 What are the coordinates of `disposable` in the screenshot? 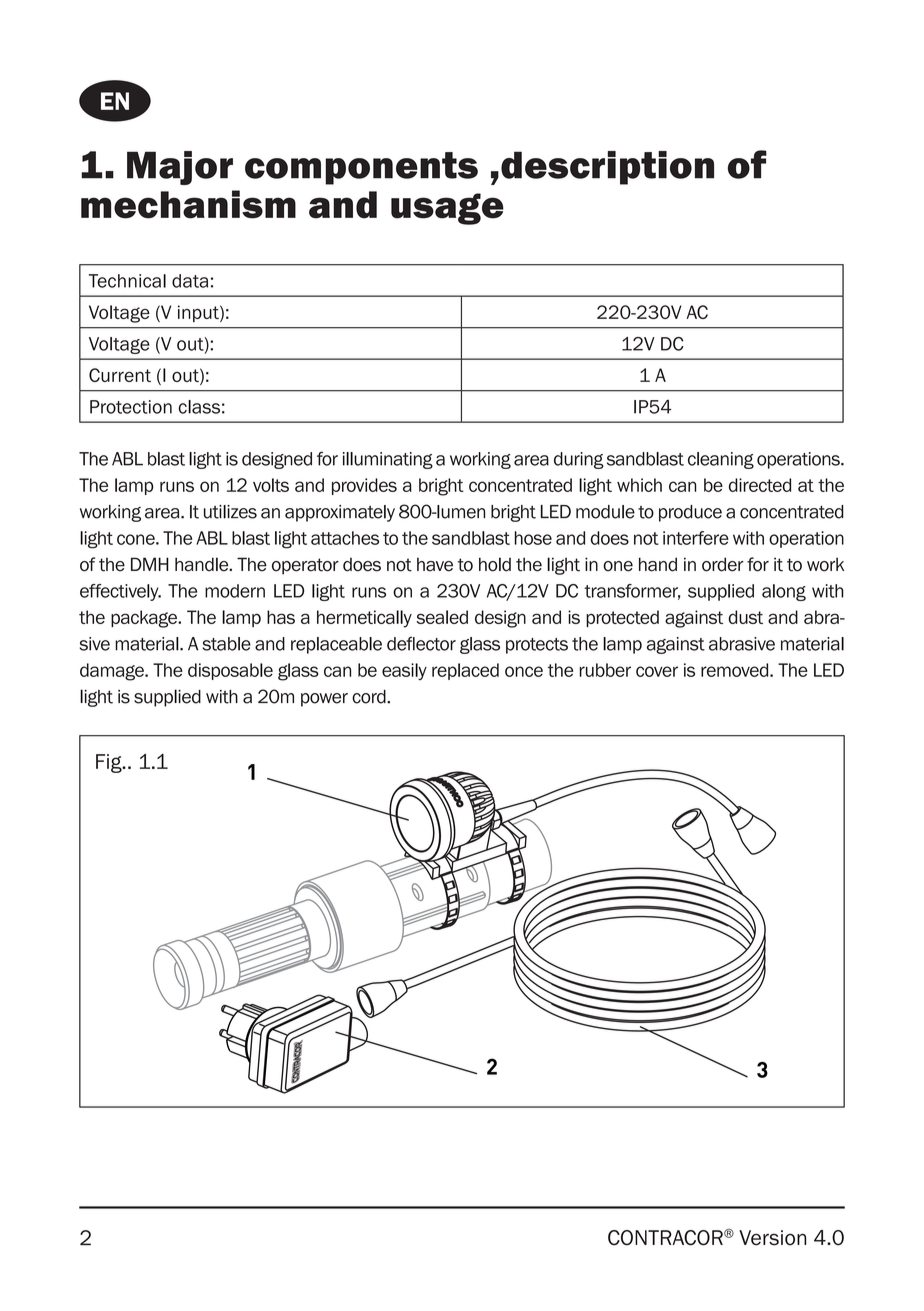 It's located at (230, 671).
